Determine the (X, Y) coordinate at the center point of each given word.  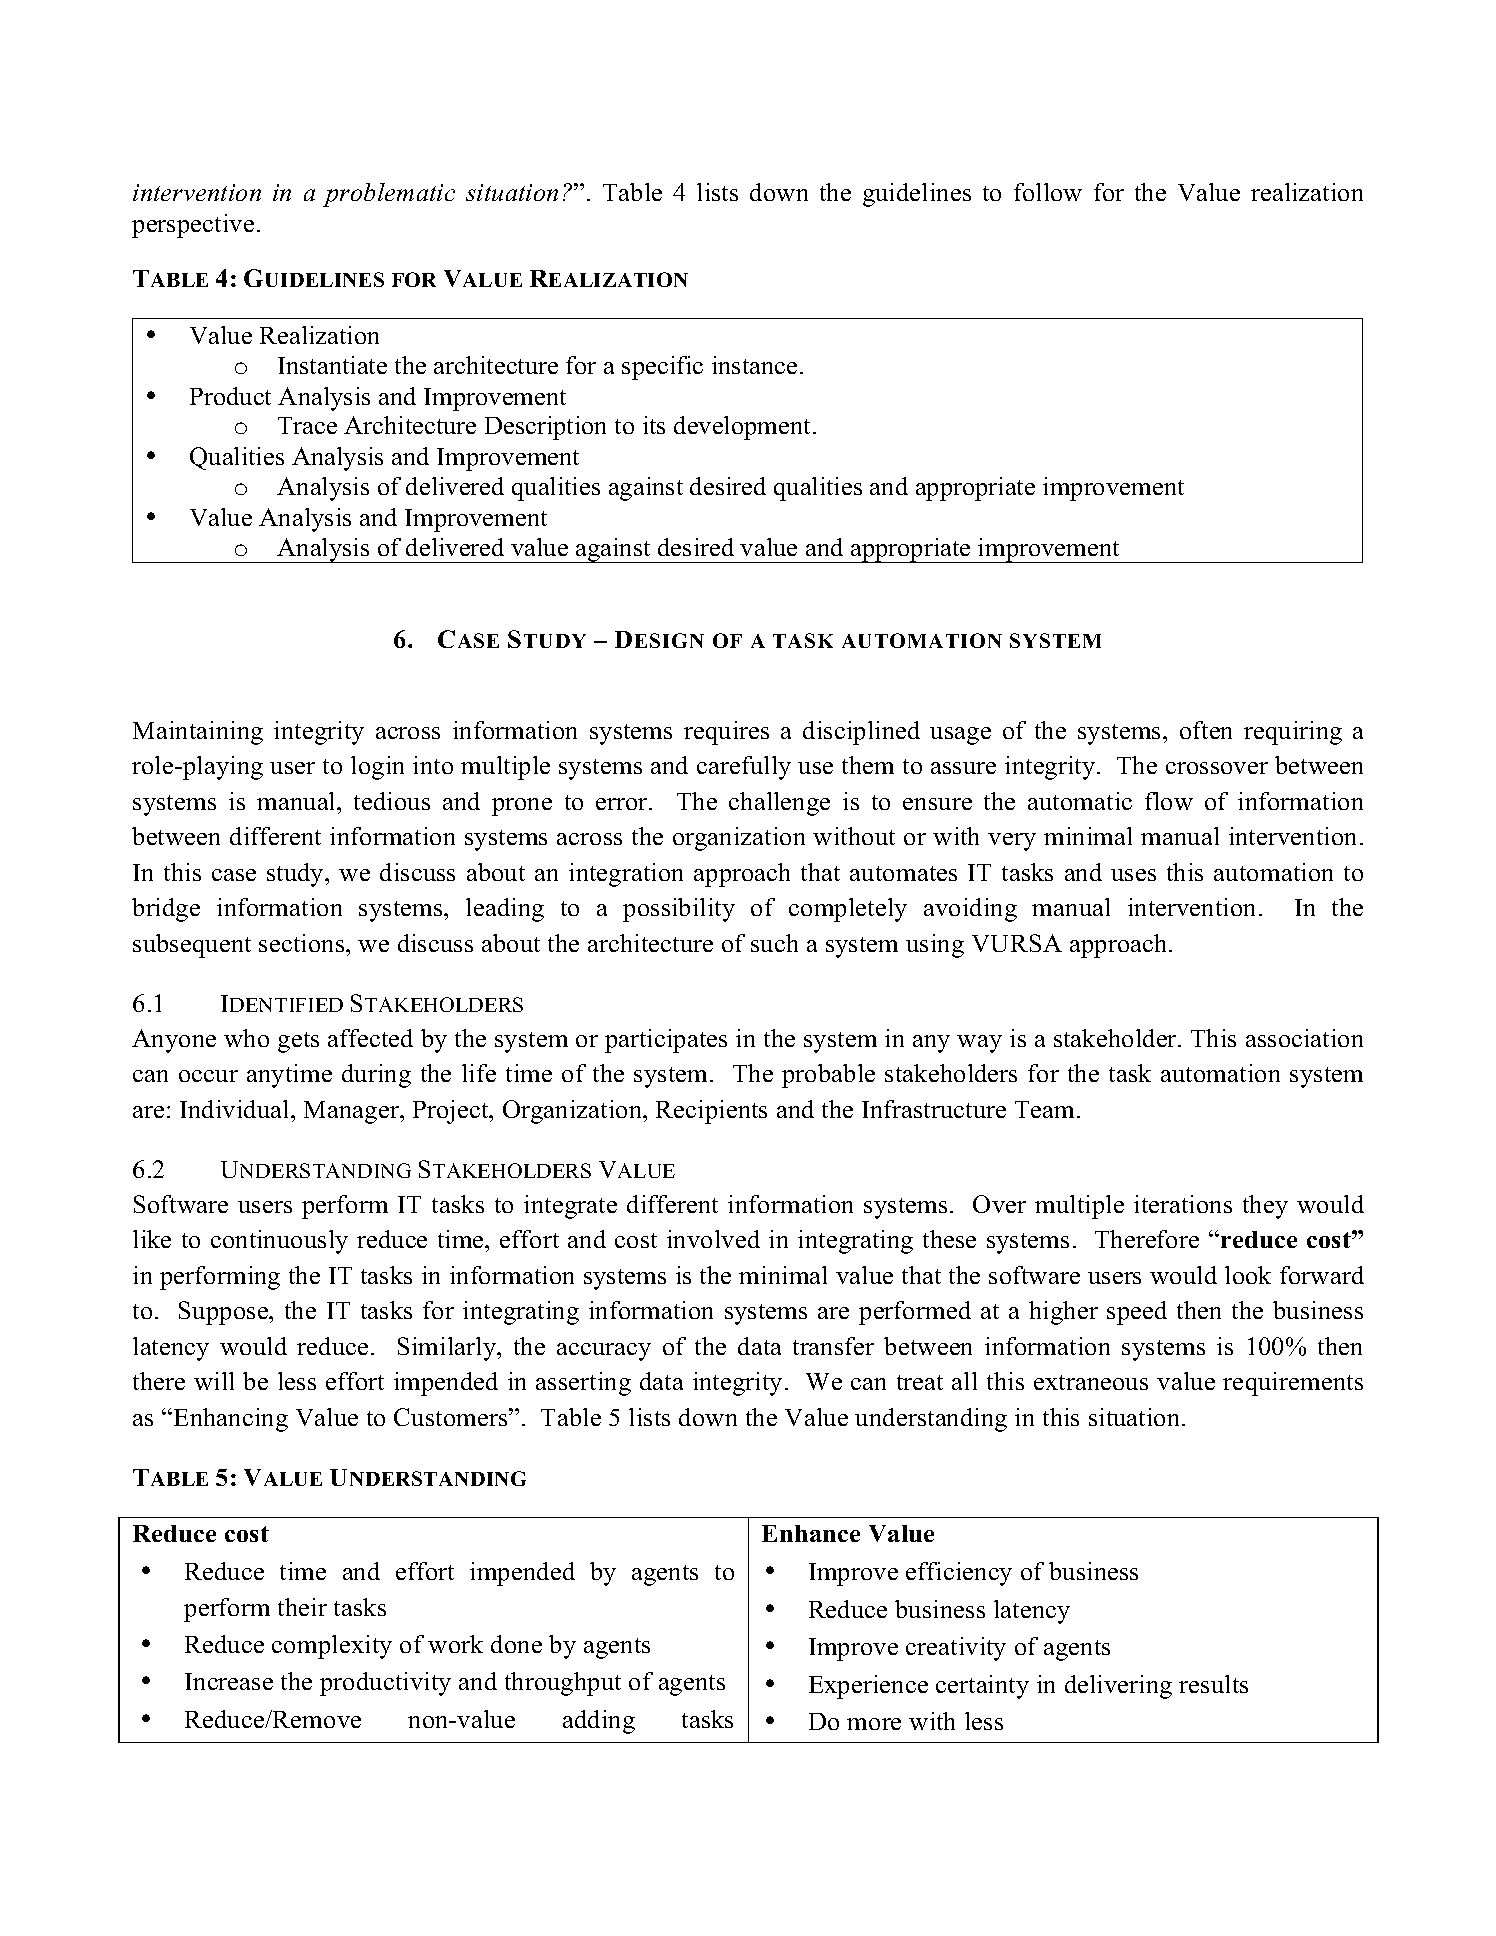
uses (1133, 875)
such (774, 943)
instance (754, 365)
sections (303, 943)
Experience (868, 1687)
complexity (332, 1647)
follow (1048, 192)
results (1213, 1684)
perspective (193, 226)
